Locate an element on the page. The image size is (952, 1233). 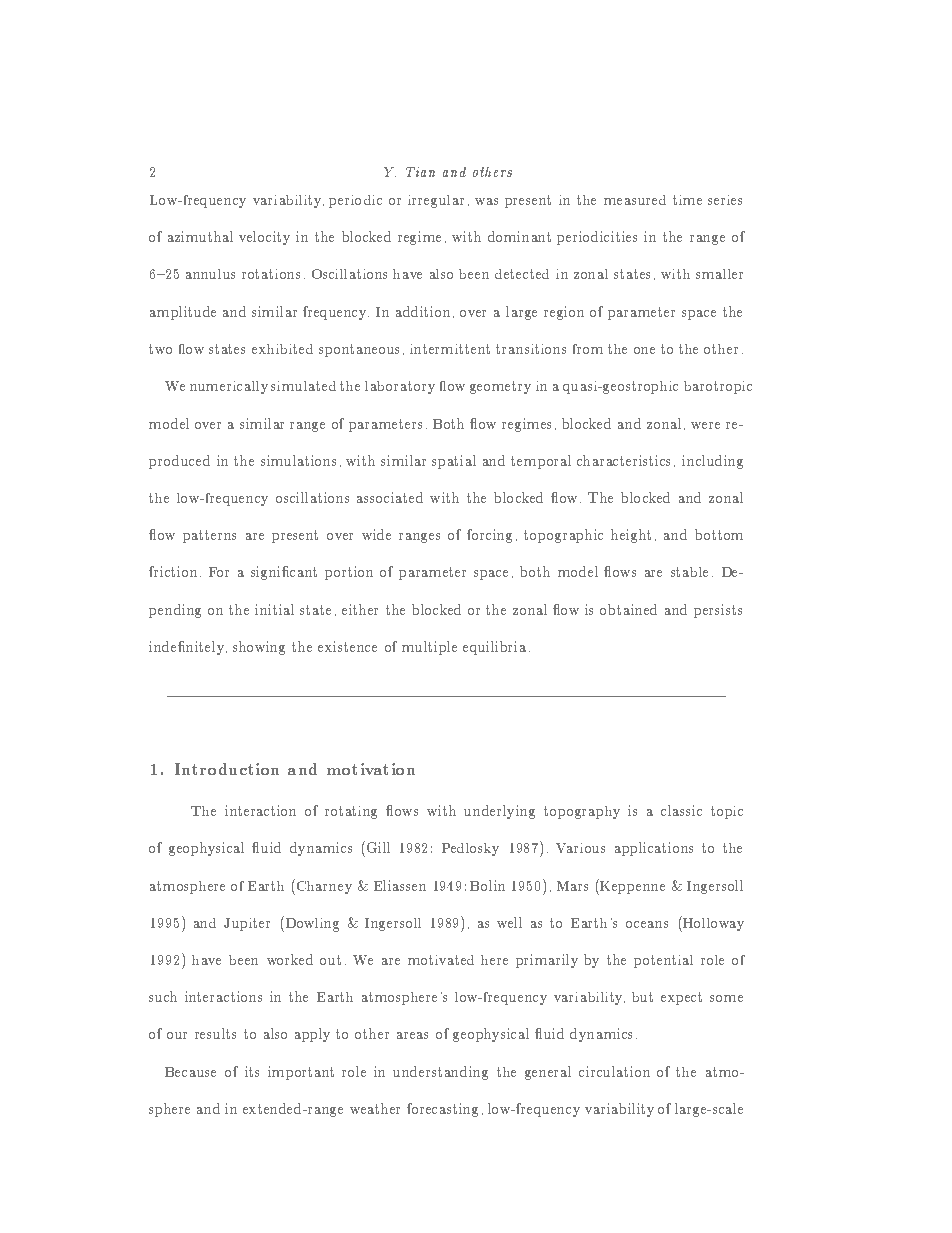
azimuthal is located at coordinates (200, 236).
